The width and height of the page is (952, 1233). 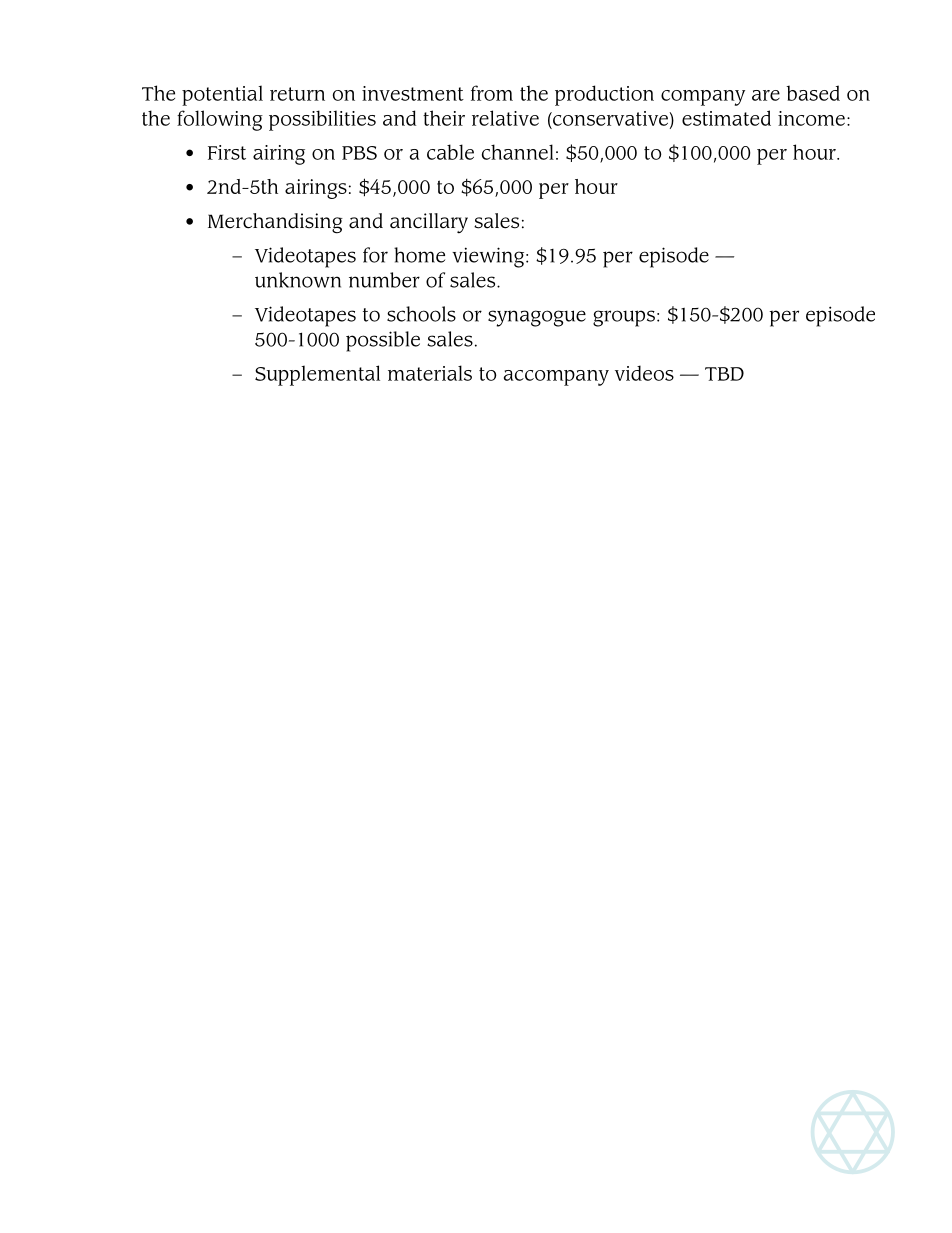 I want to click on from, so click(x=492, y=93).
